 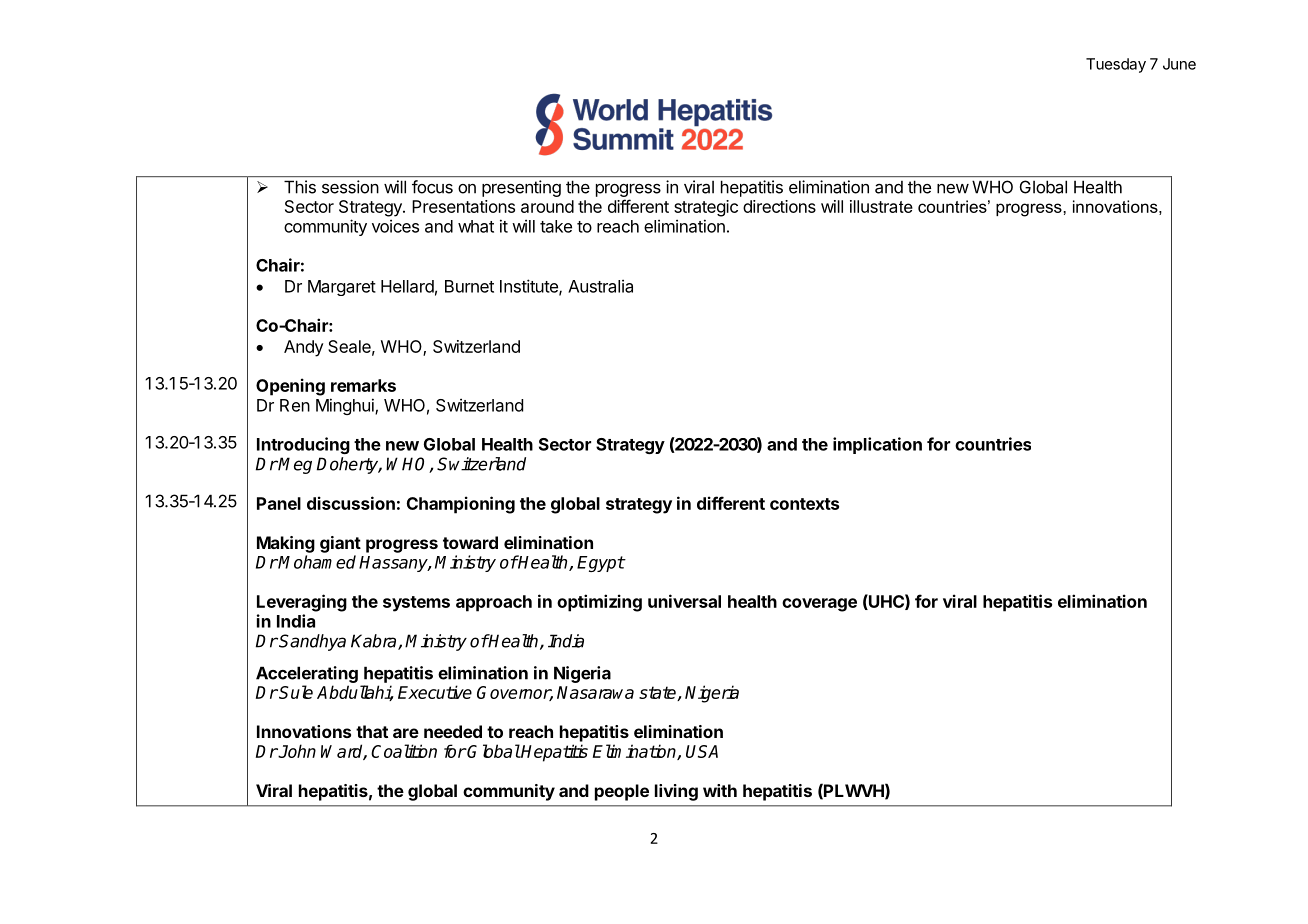 What do you see at coordinates (720, 790) in the screenshot?
I see `with` at bounding box center [720, 790].
